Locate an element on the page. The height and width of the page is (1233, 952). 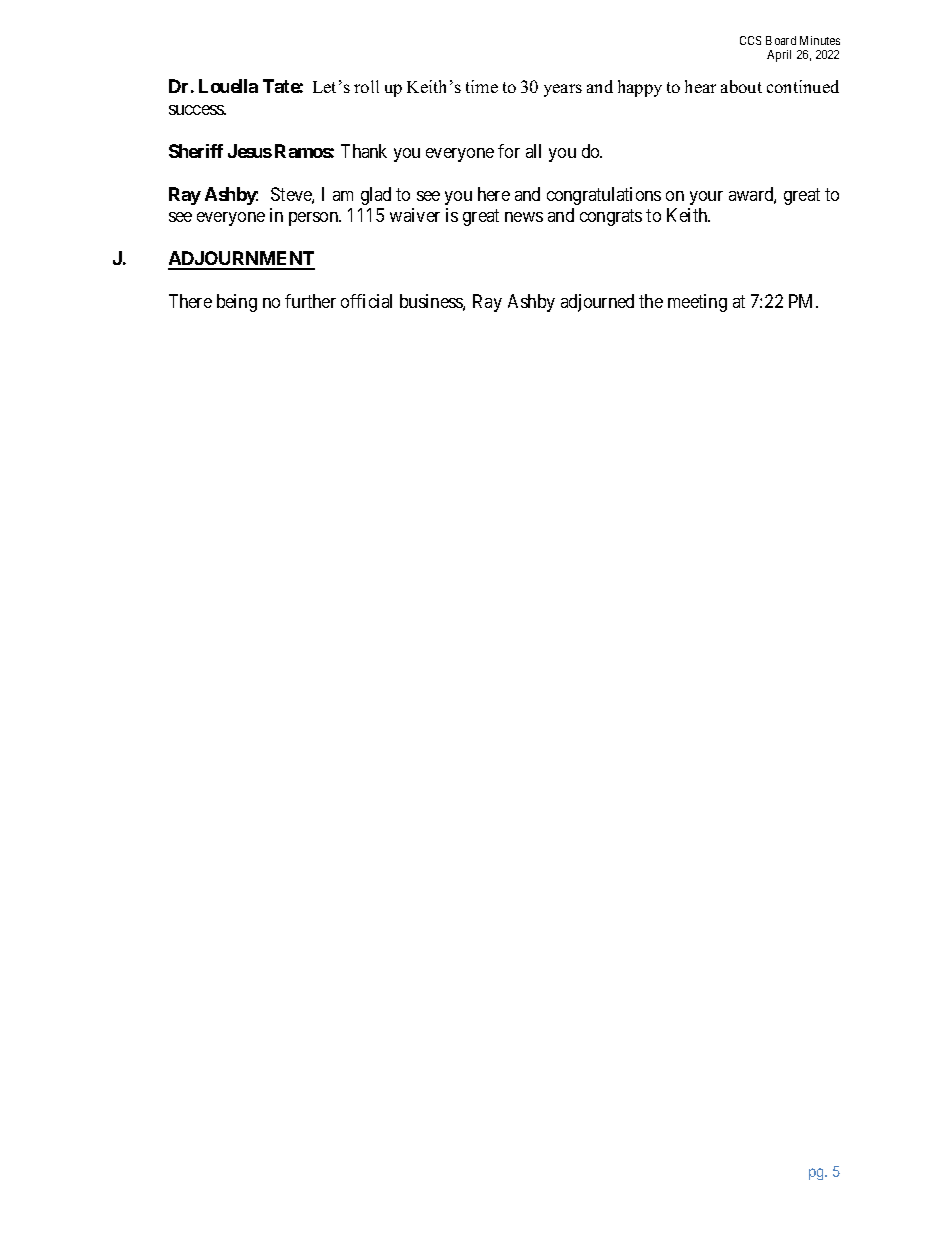
time is located at coordinates (482, 86).
